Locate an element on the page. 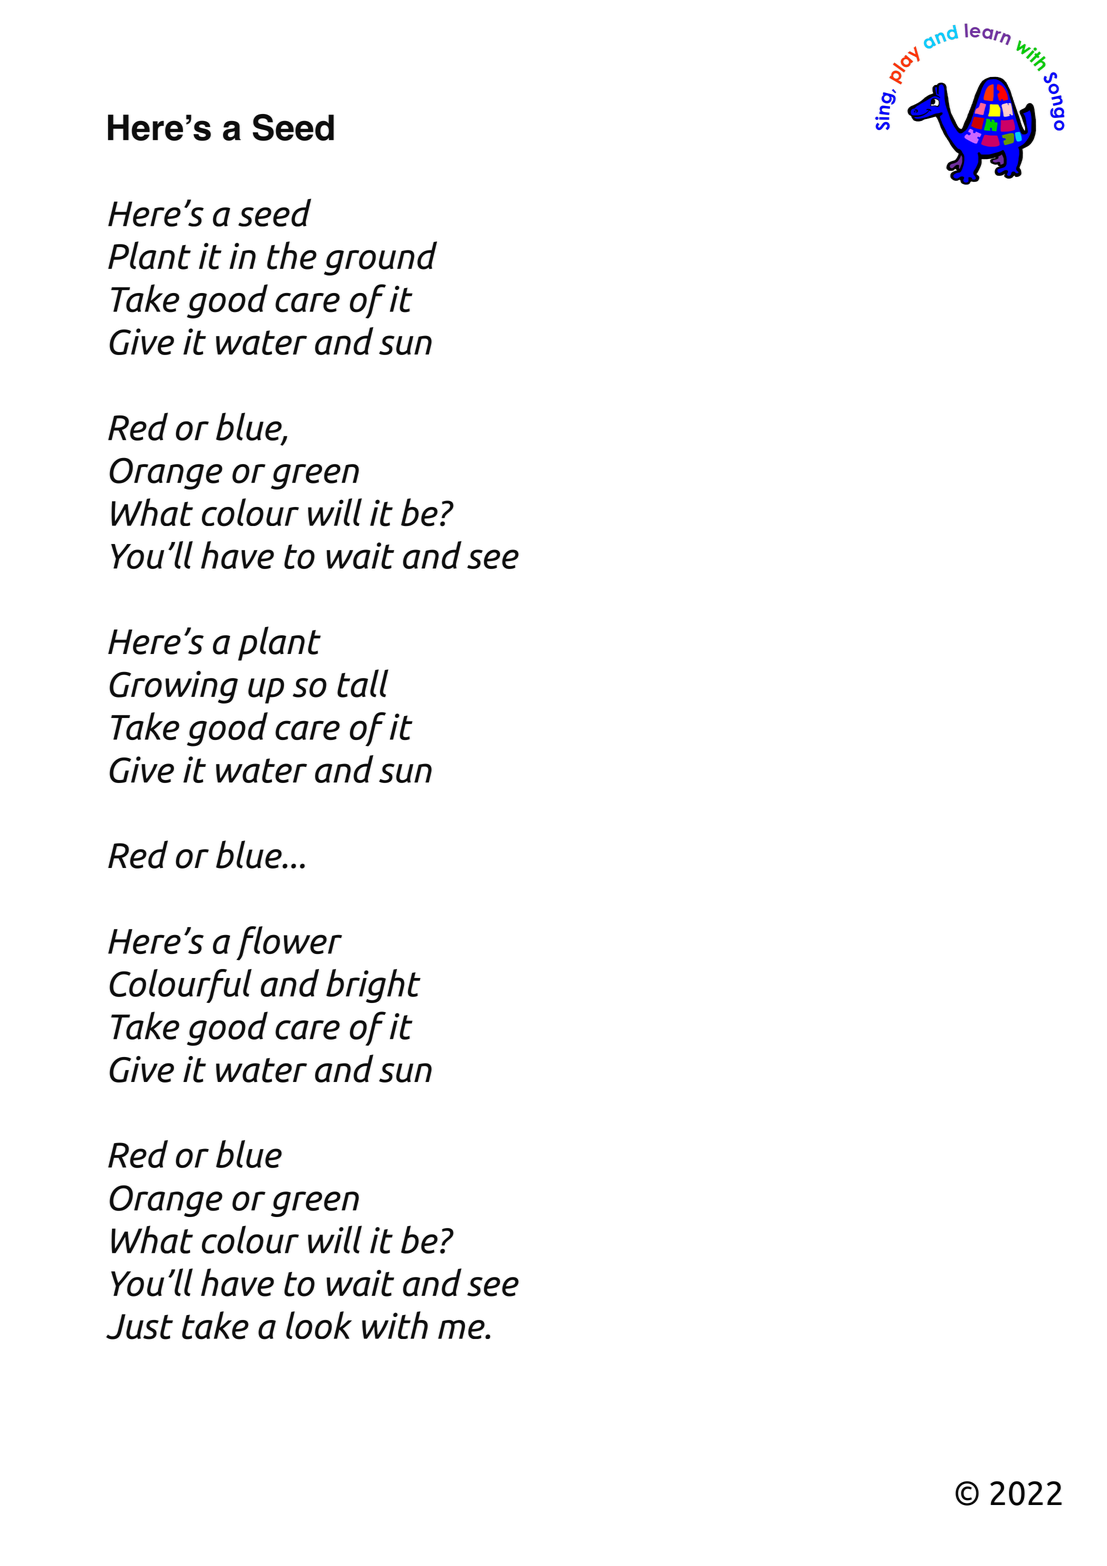 Image resolution: width=1107 pixels, height=1566 pixels. bright is located at coordinates (373, 986).
